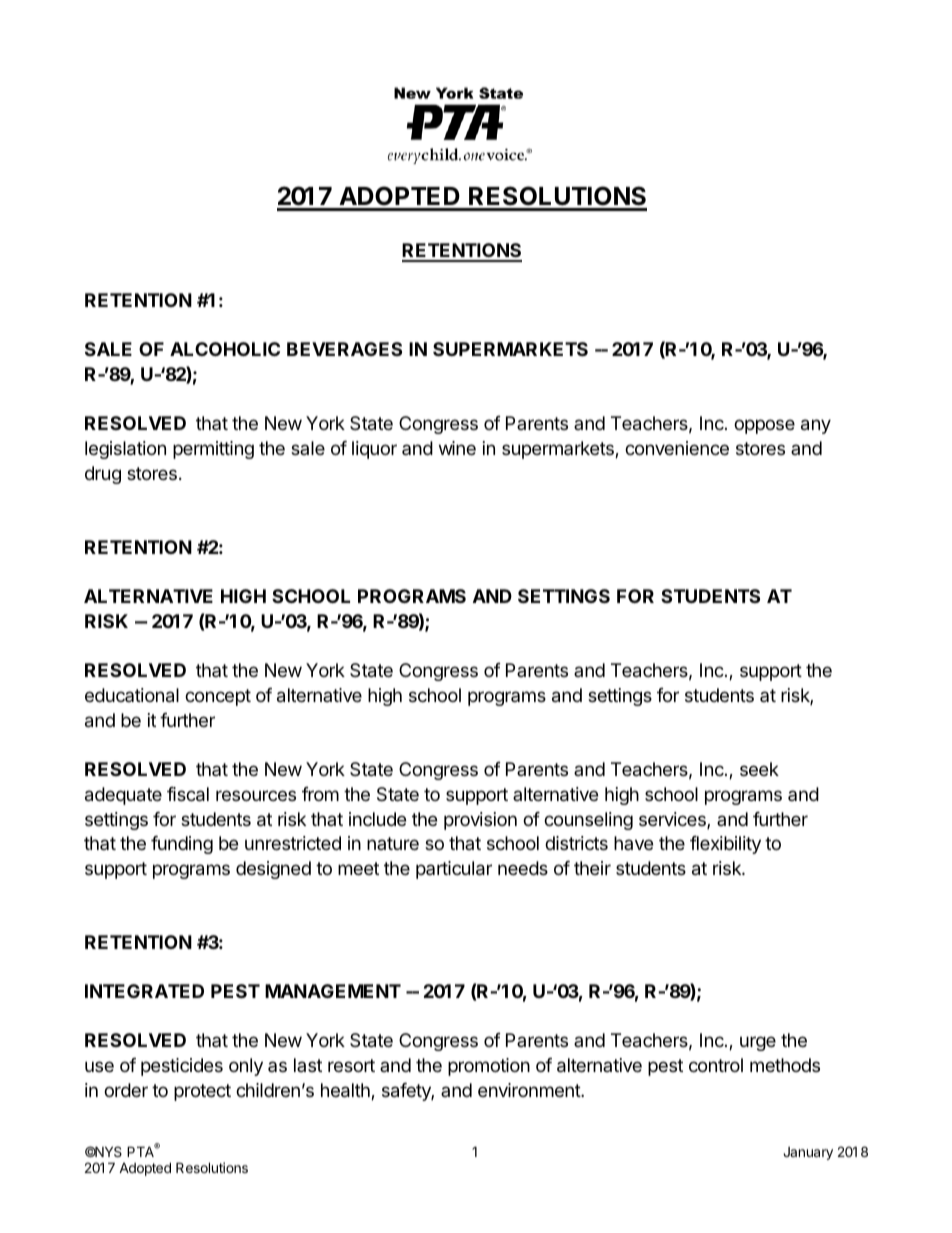 The width and height of the screenshot is (952, 1233). I want to click on from, so click(320, 794).
